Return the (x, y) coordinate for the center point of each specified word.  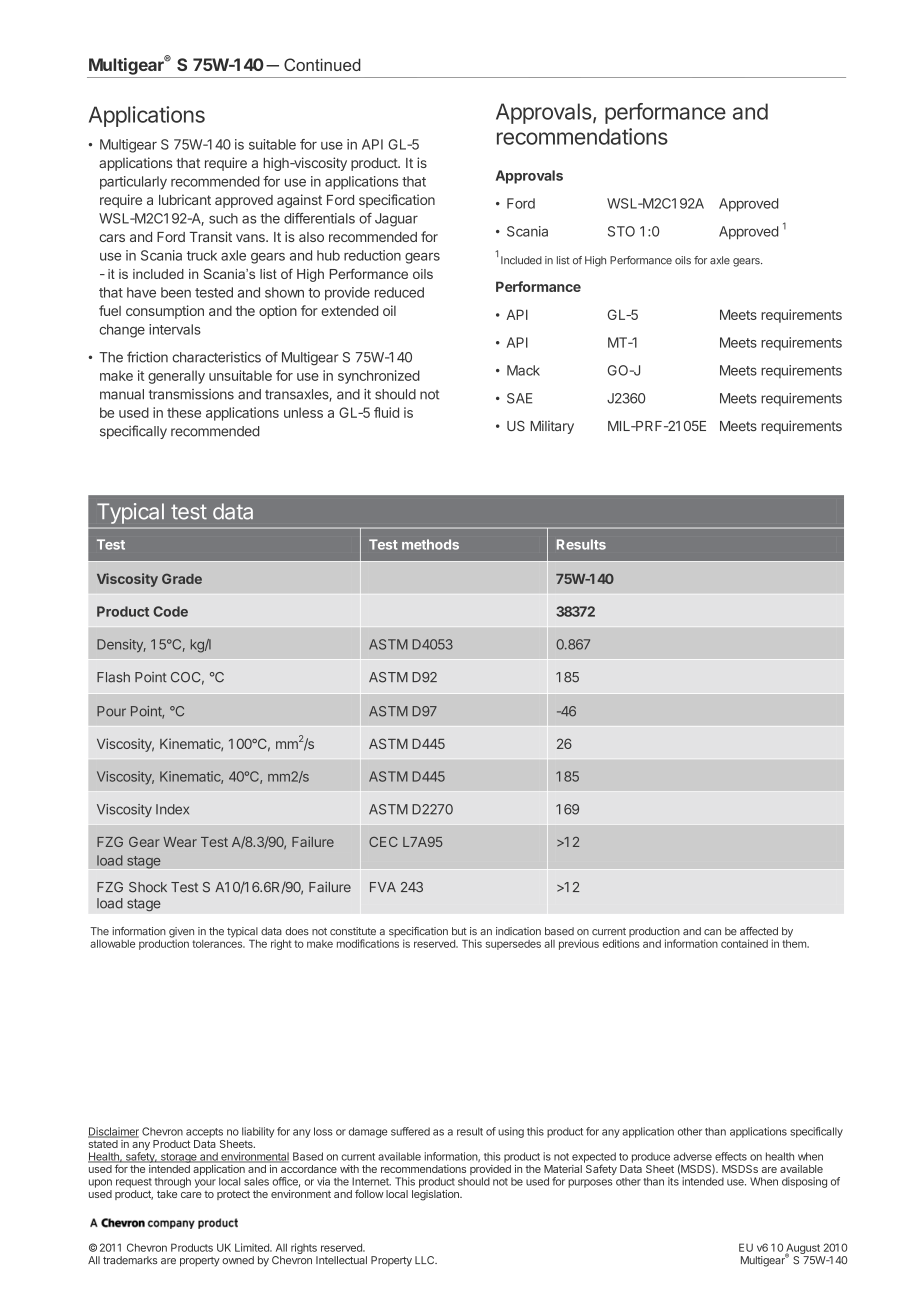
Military (552, 427)
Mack (523, 370)
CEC (383, 842)
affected (759, 931)
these (184, 412)
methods (430, 544)
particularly (133, 183)
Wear (180, 842)
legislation (436, 1195)
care (191, 1195)
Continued (322, 64)
